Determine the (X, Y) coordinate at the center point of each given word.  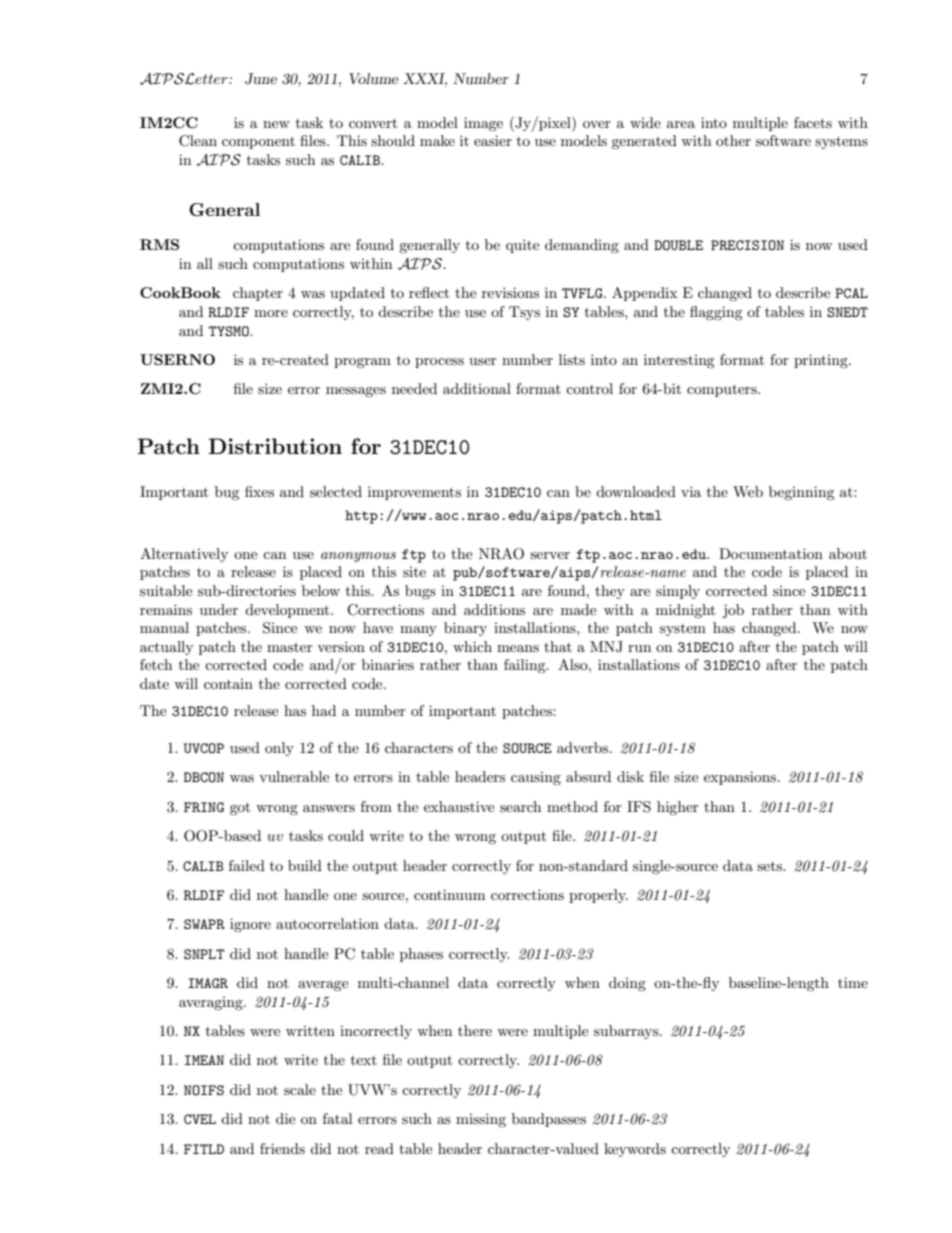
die (285, 1118)
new (276, 124)
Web (748, 491)
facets (813, 122)
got (240, 808)
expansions (741, 778)
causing (536, 778)
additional (477, 388)
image (483, 124)
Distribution (275, 446)
